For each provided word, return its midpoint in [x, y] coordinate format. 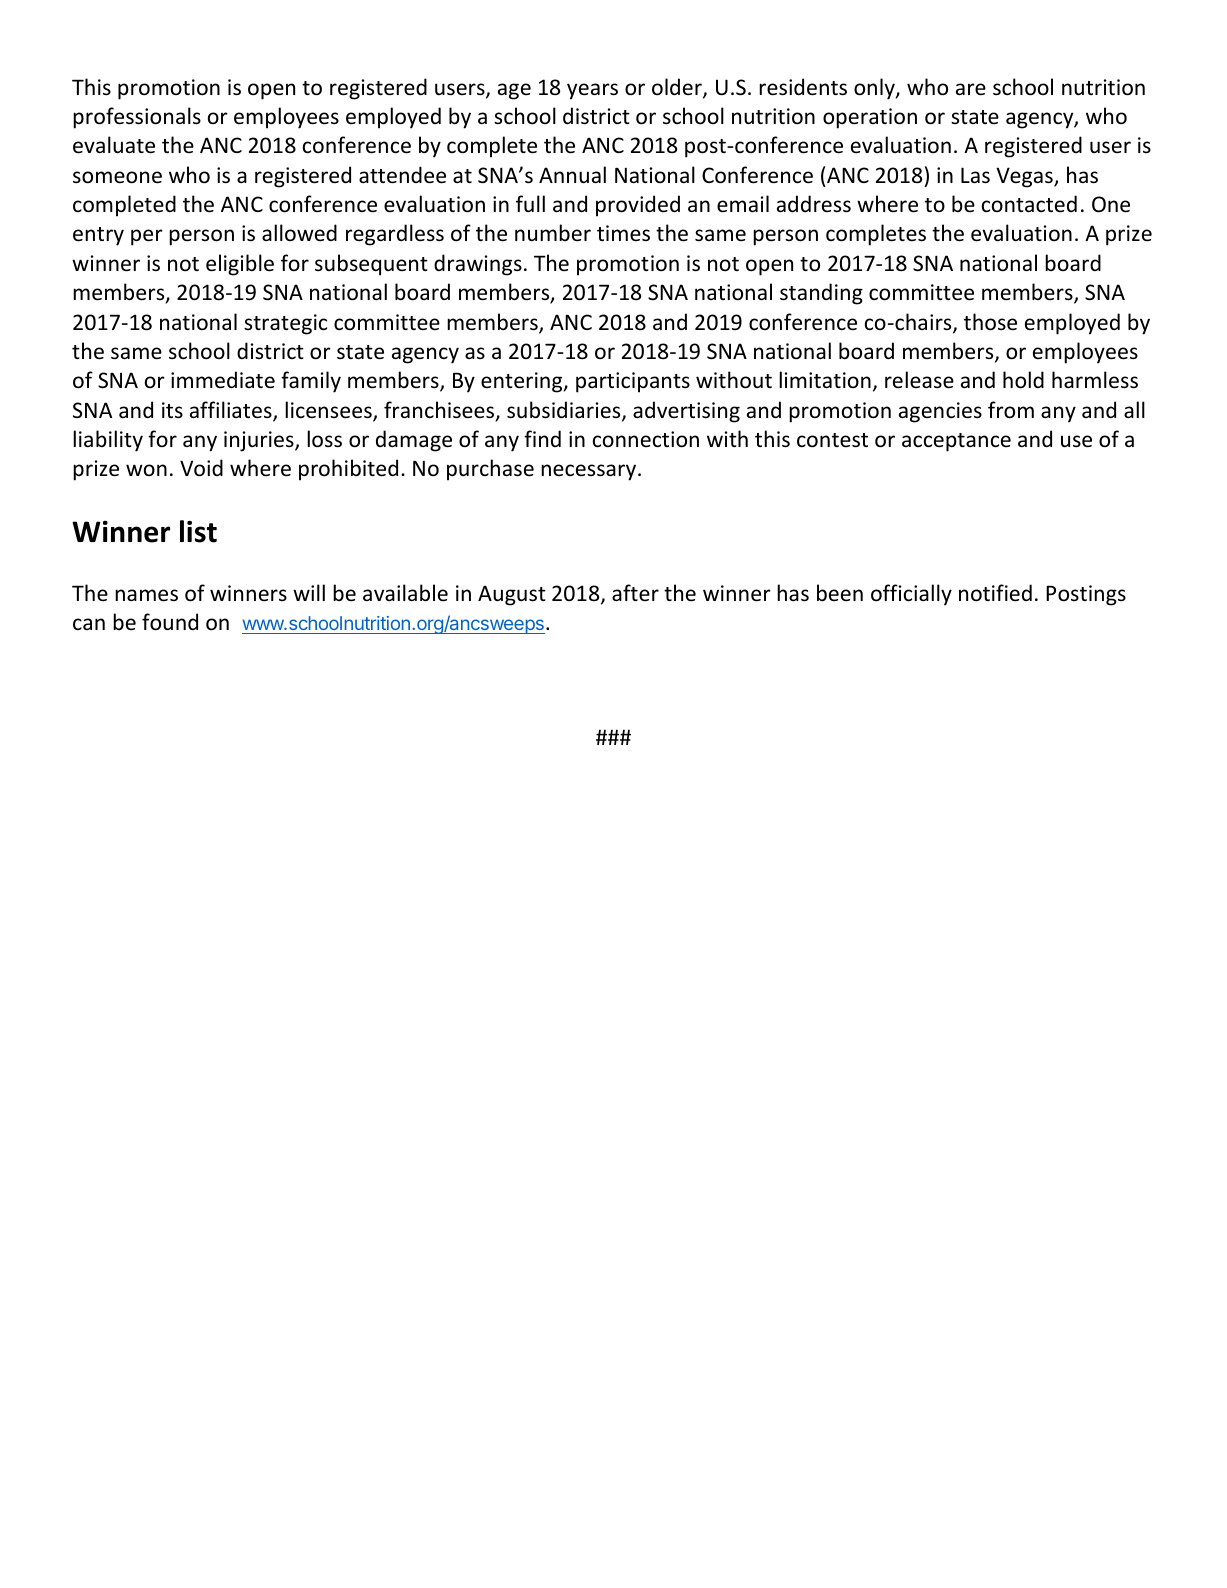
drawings [478, 265]
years [592, 91]
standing [821, 294]
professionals [137, 118]
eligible [240, 265]
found [170, 622]
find [542, 438]
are [971, 89]
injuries [260, 441]
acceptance [956, 442]
